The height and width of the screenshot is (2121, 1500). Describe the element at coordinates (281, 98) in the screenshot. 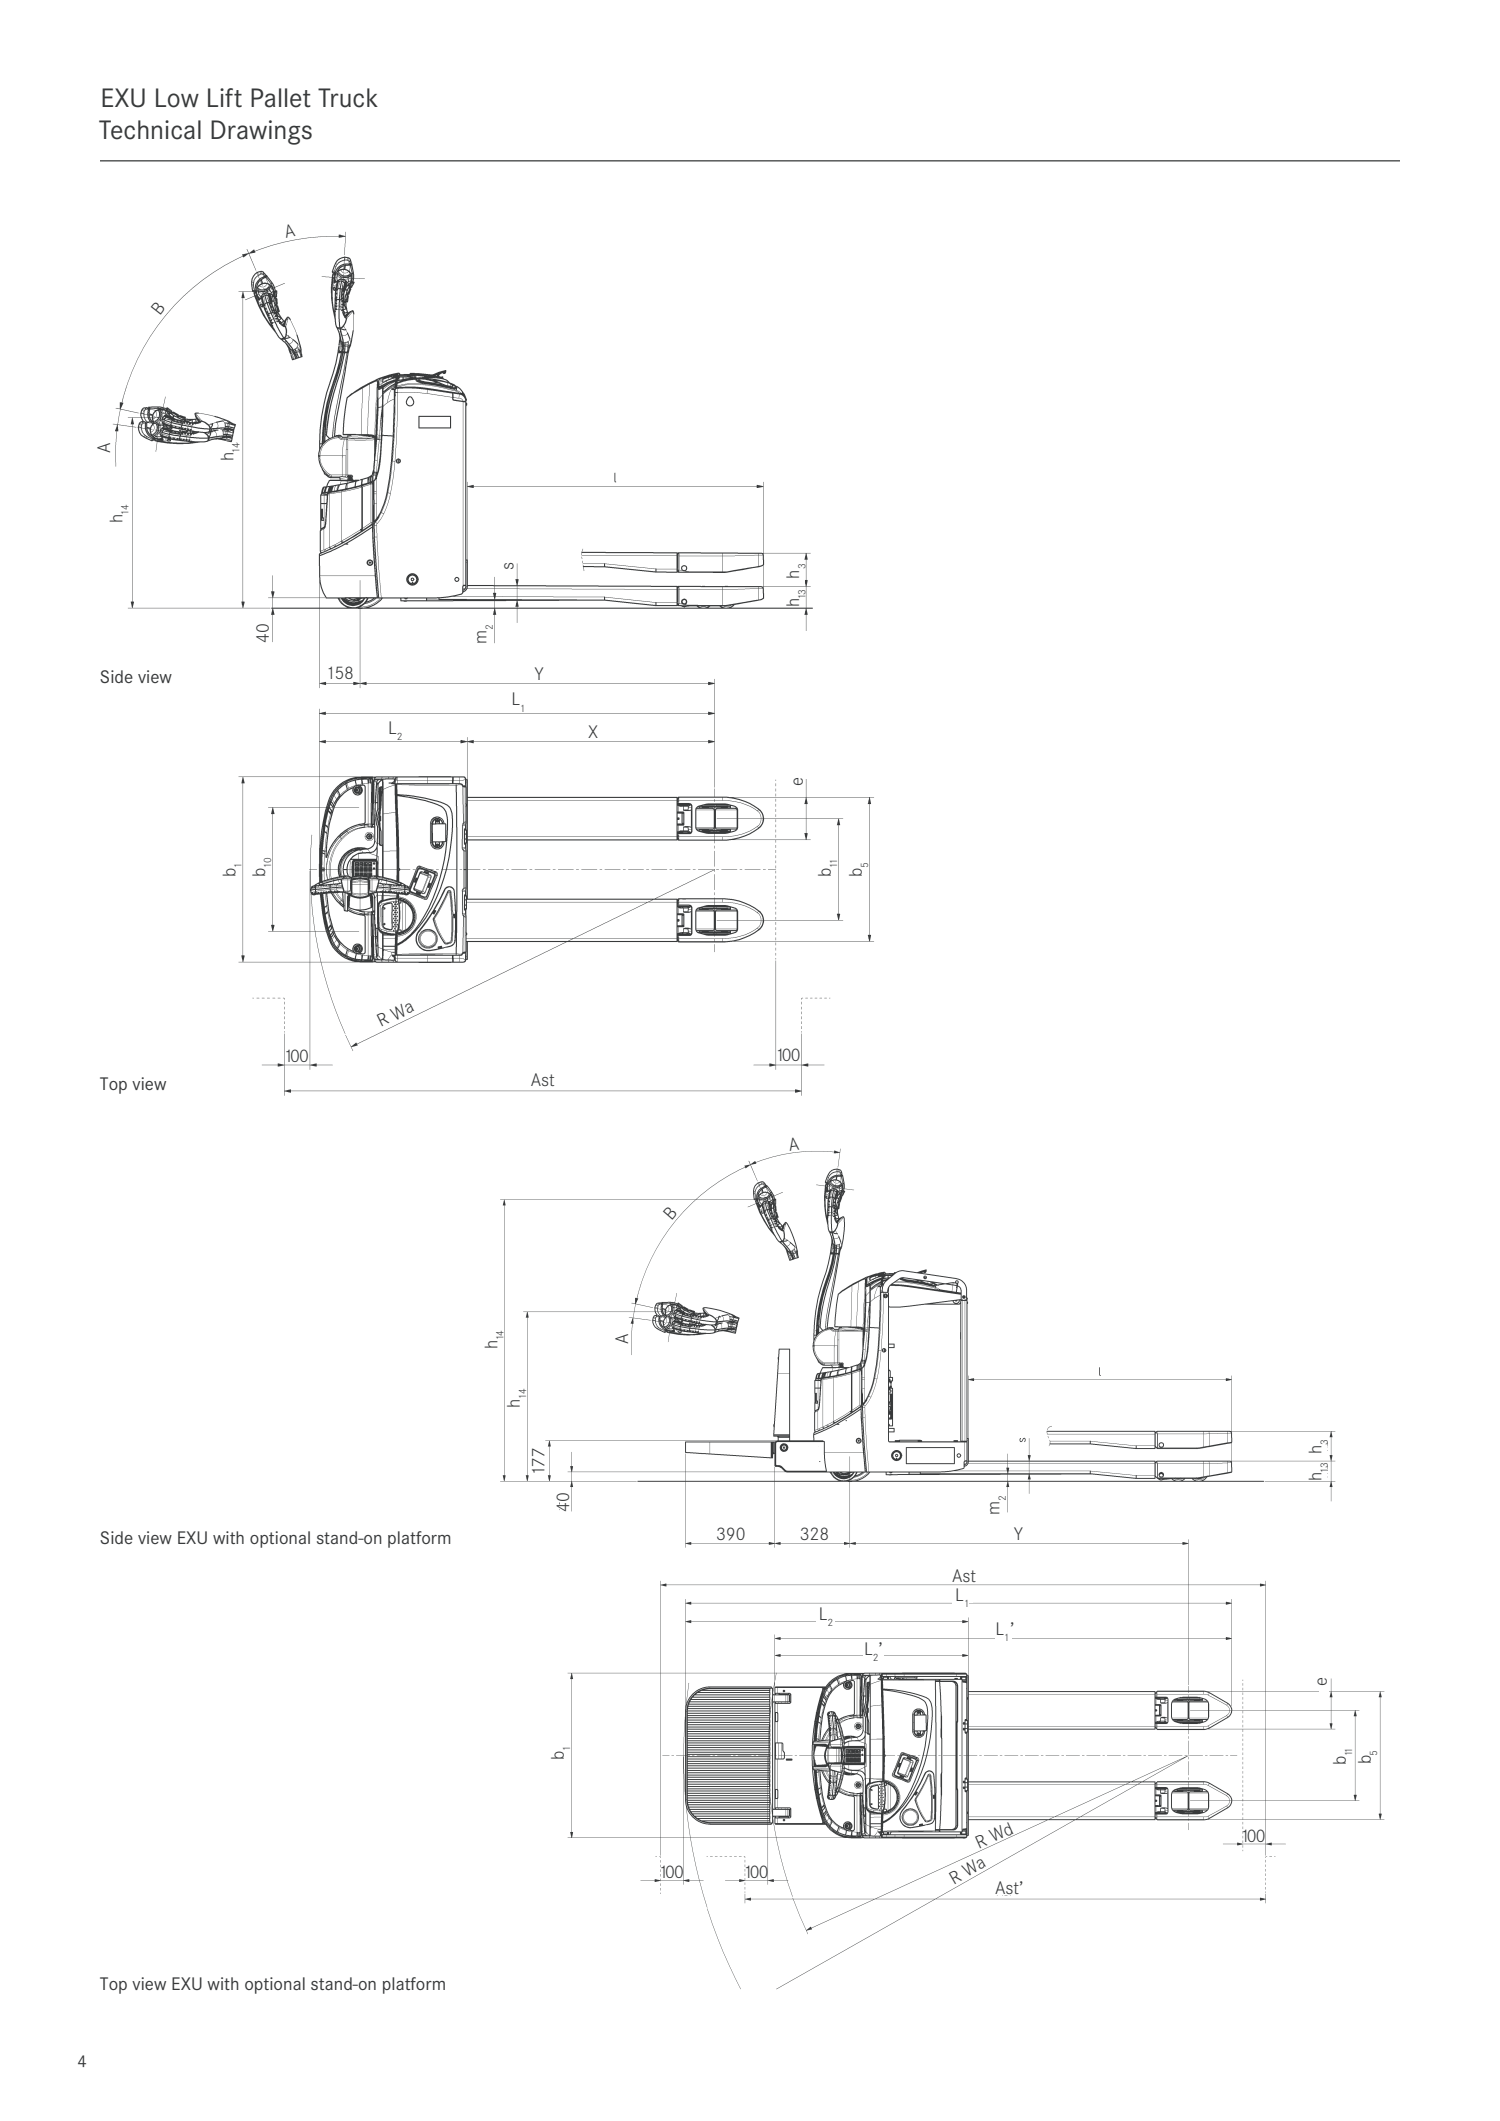

I see `Pallet` at that location.
